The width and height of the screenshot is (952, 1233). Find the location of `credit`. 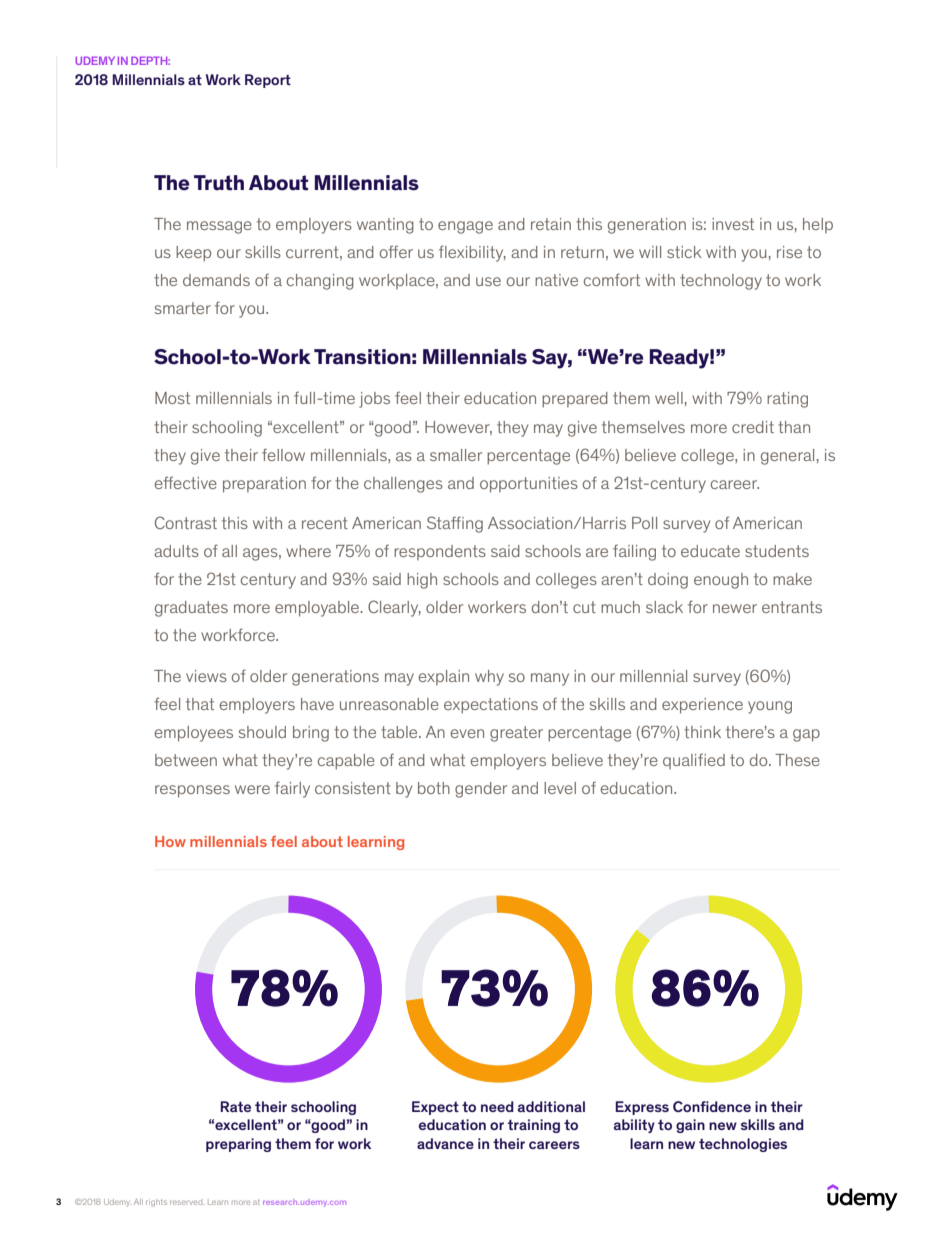

credit is located at coordinates (753, 427).
